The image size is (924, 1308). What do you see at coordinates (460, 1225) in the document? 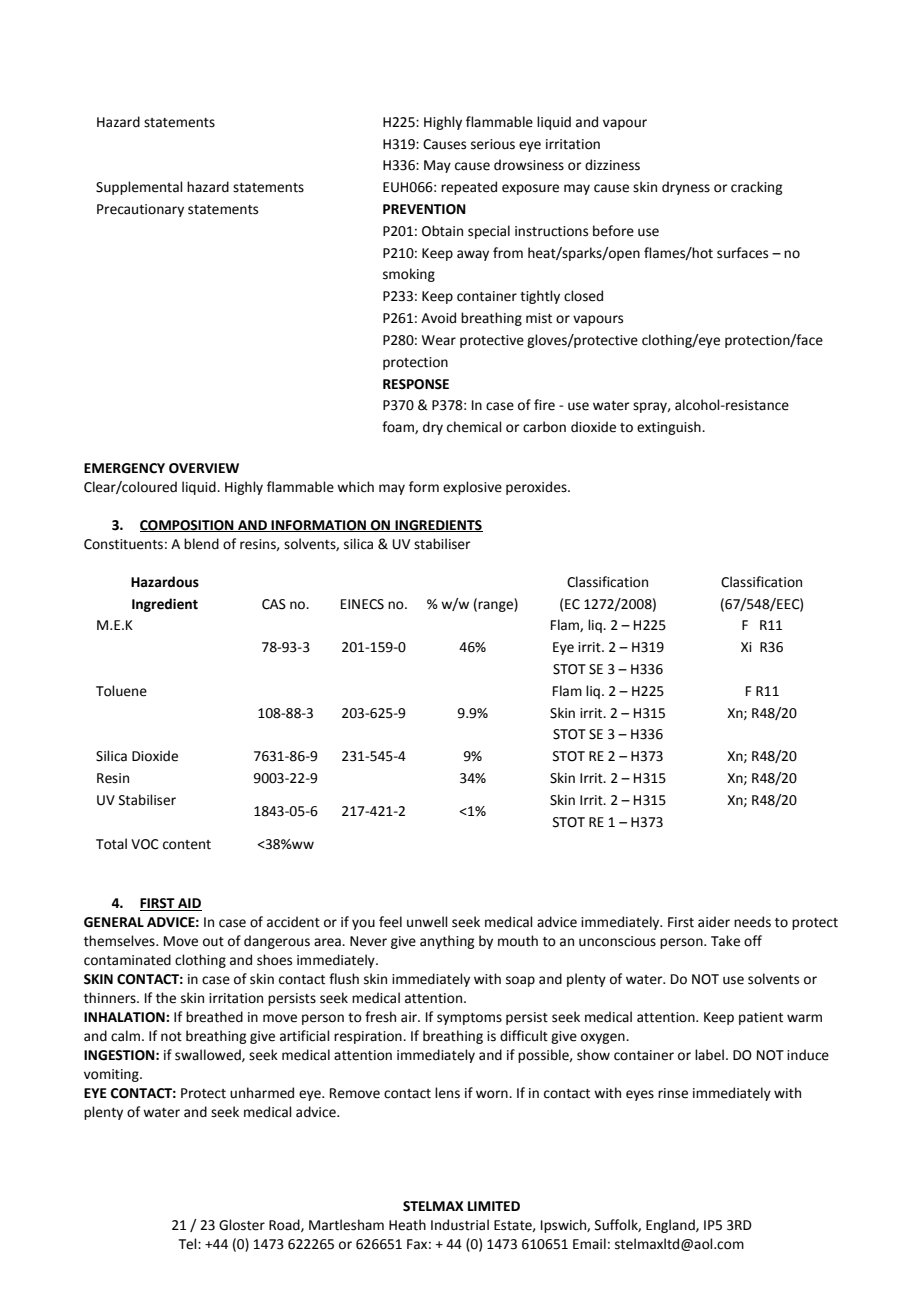
I see `Industrial` at bounding box center [460, 1225].
